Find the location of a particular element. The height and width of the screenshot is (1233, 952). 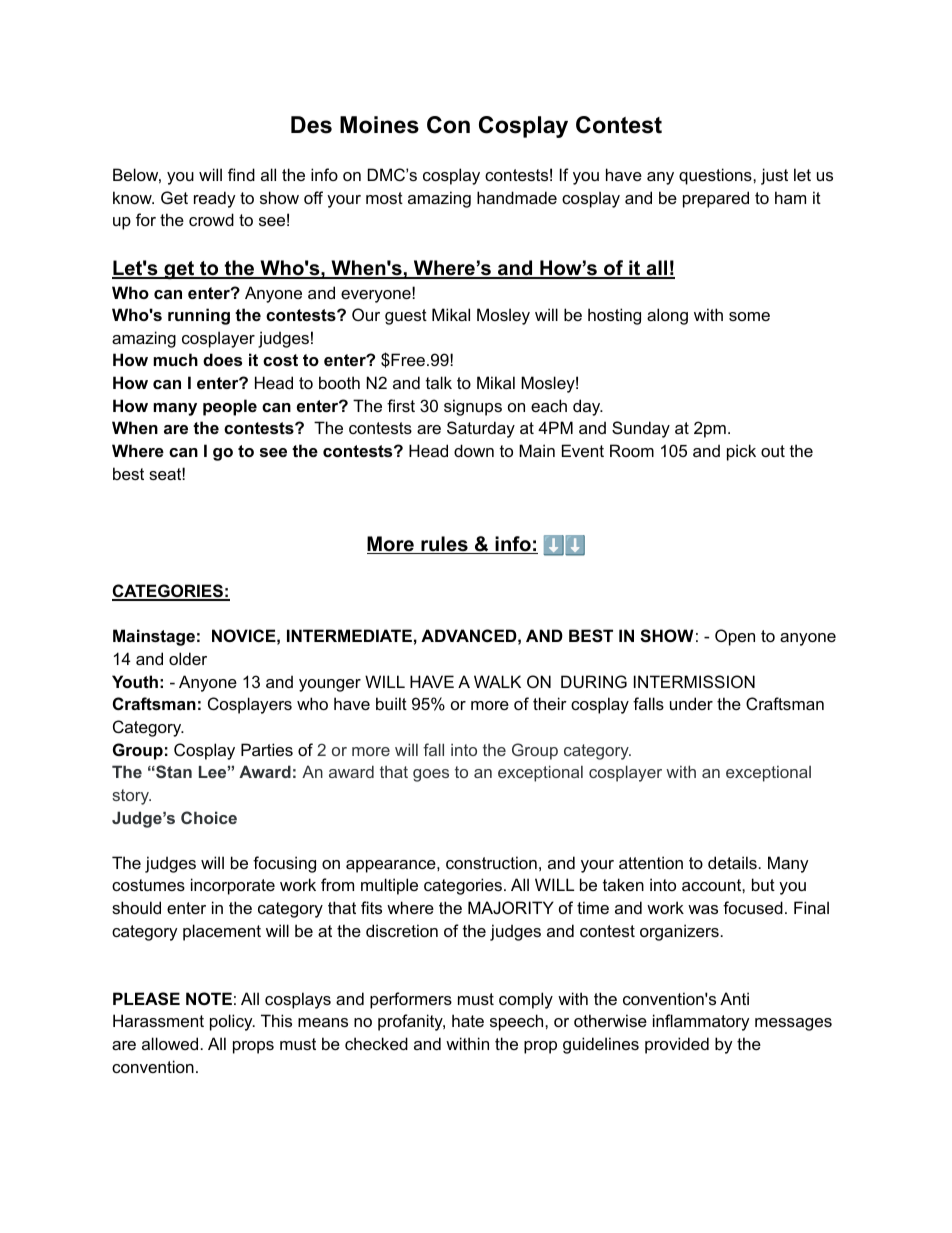

find is located at coordinates (241, 174).
